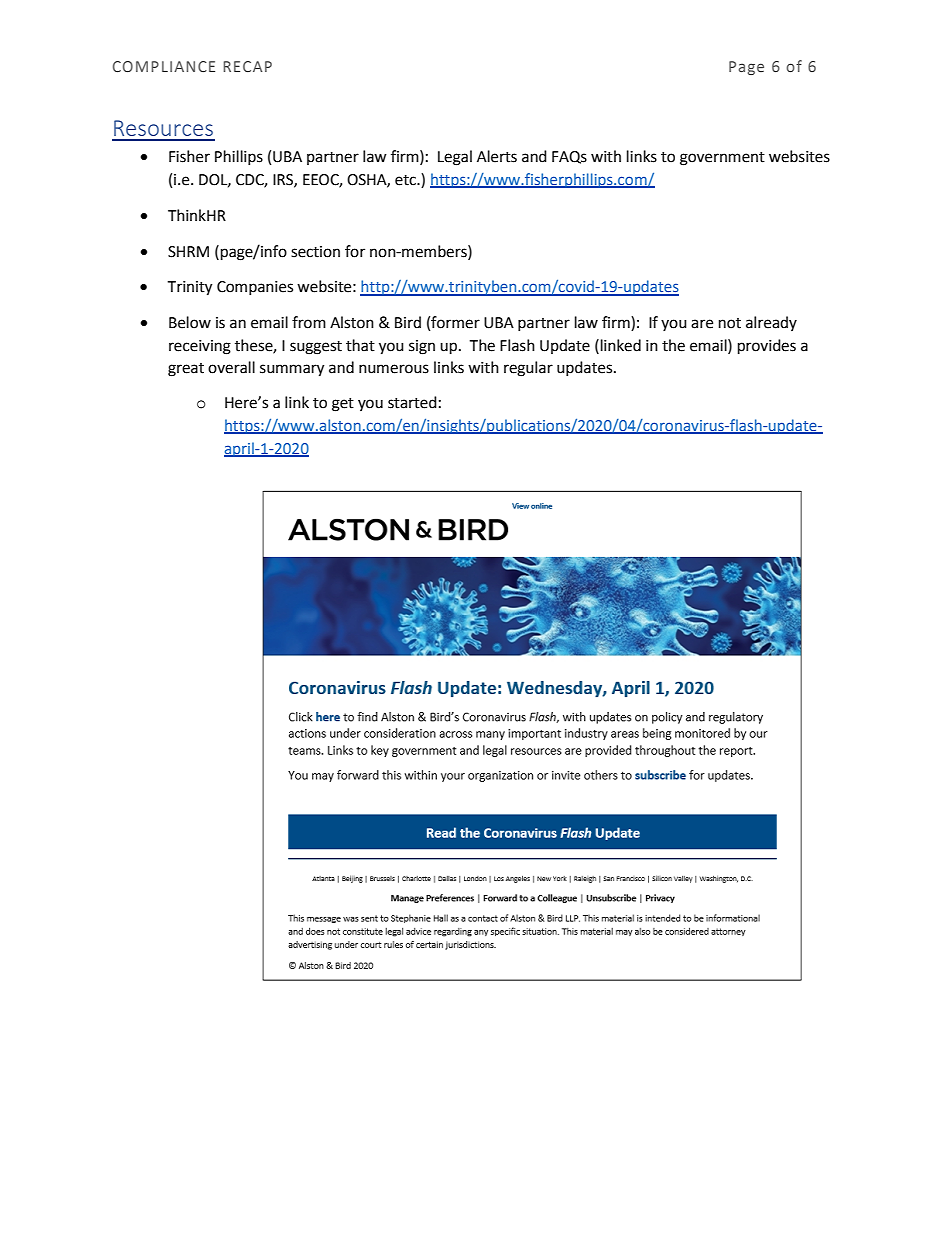  Describe the element at coordinates (412, 402) in the page. I see `started` at that location.
